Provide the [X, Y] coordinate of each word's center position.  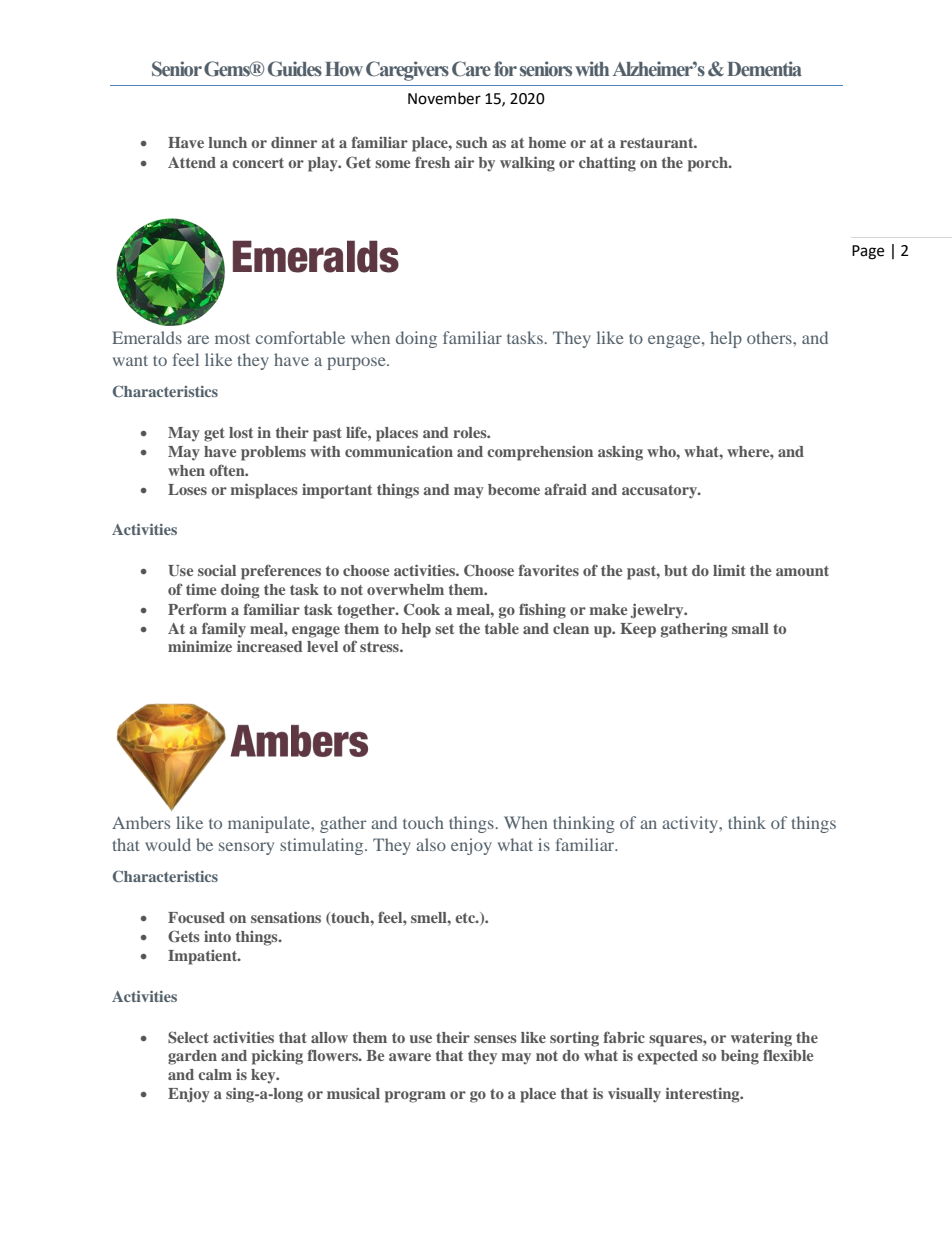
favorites [548, 570]
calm [215, 1074]
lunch [227, 142]
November [444, 98]
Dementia [764, 69]
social [217, 570]
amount [802, 571]
